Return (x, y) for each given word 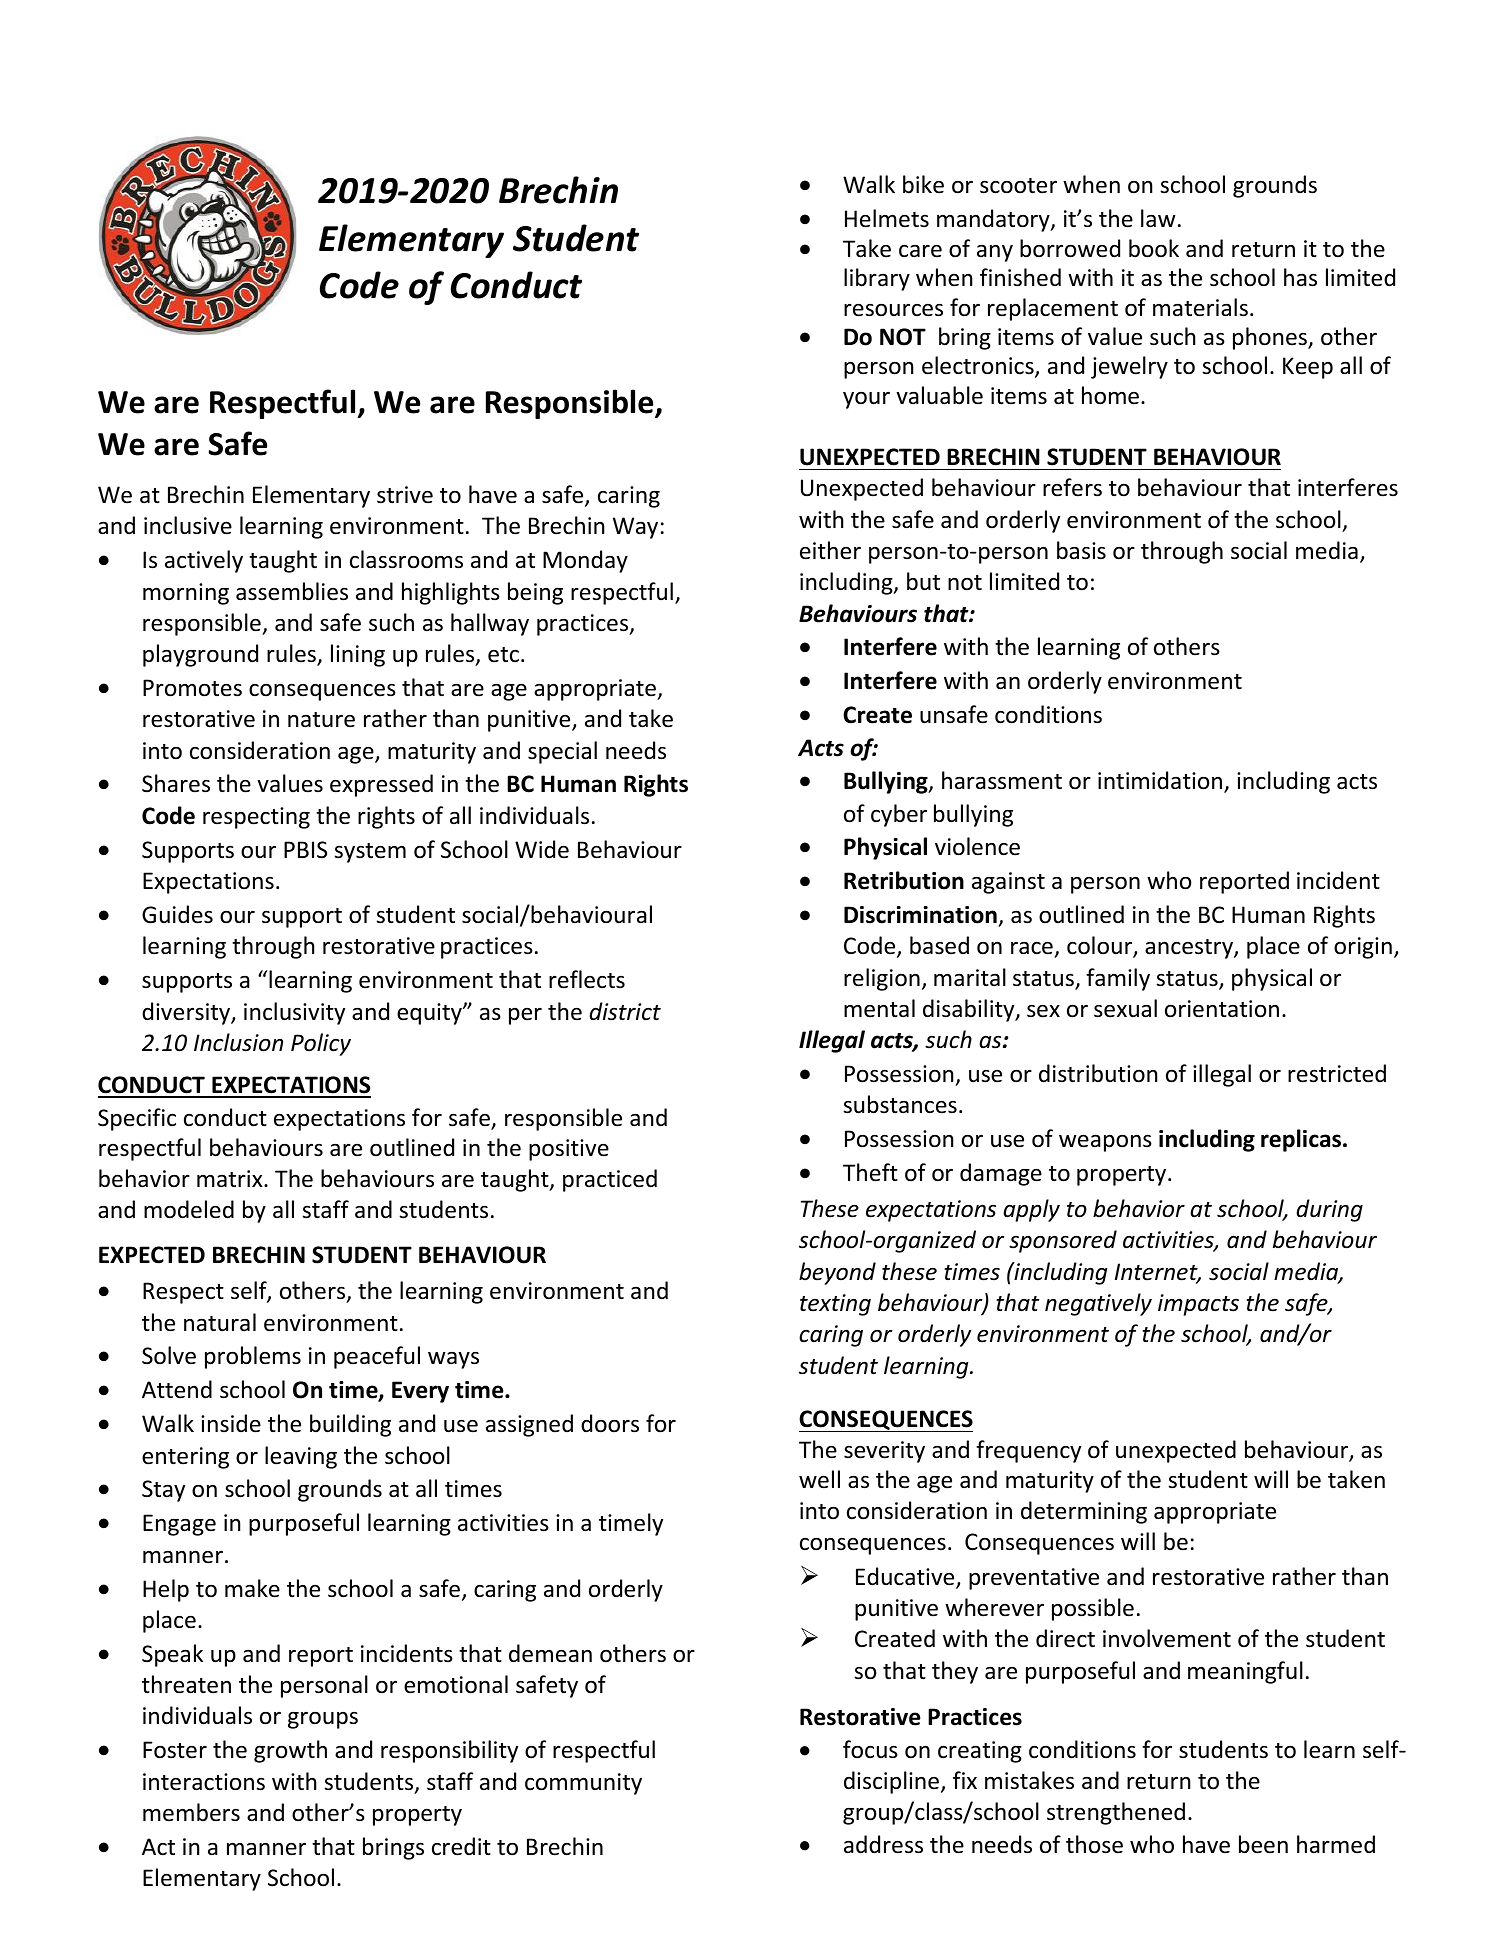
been (1263, 1844)
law (1158, 218)
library (877, 279)
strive (405, 495)
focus (870, 1749)
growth (290, 1751)
